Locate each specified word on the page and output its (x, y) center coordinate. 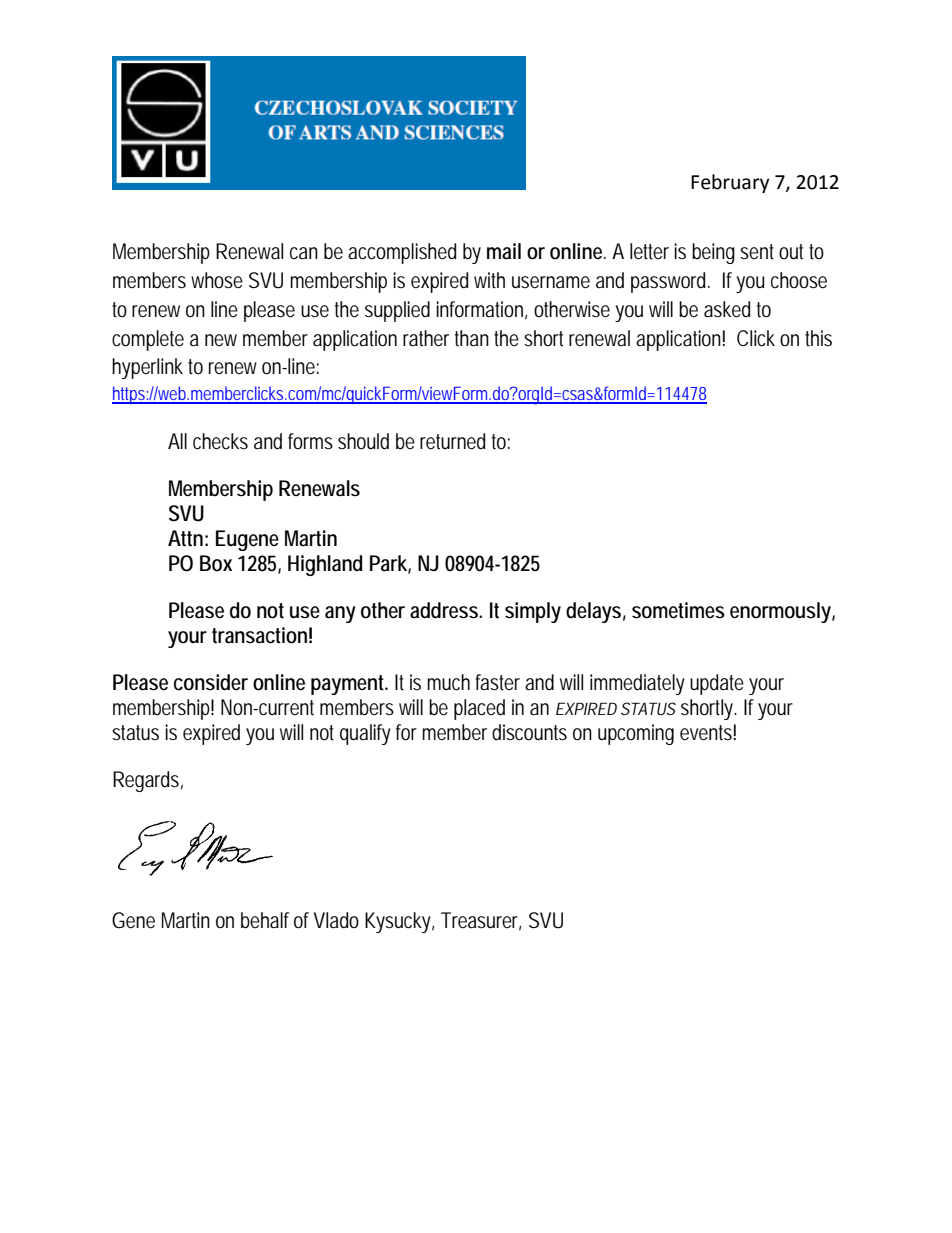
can (304, 253)
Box (216, 563)
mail (504, 251)
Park (388, 563)
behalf (265, 920)
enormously (780, 612)
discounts (529, 732)
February (730, 183)
